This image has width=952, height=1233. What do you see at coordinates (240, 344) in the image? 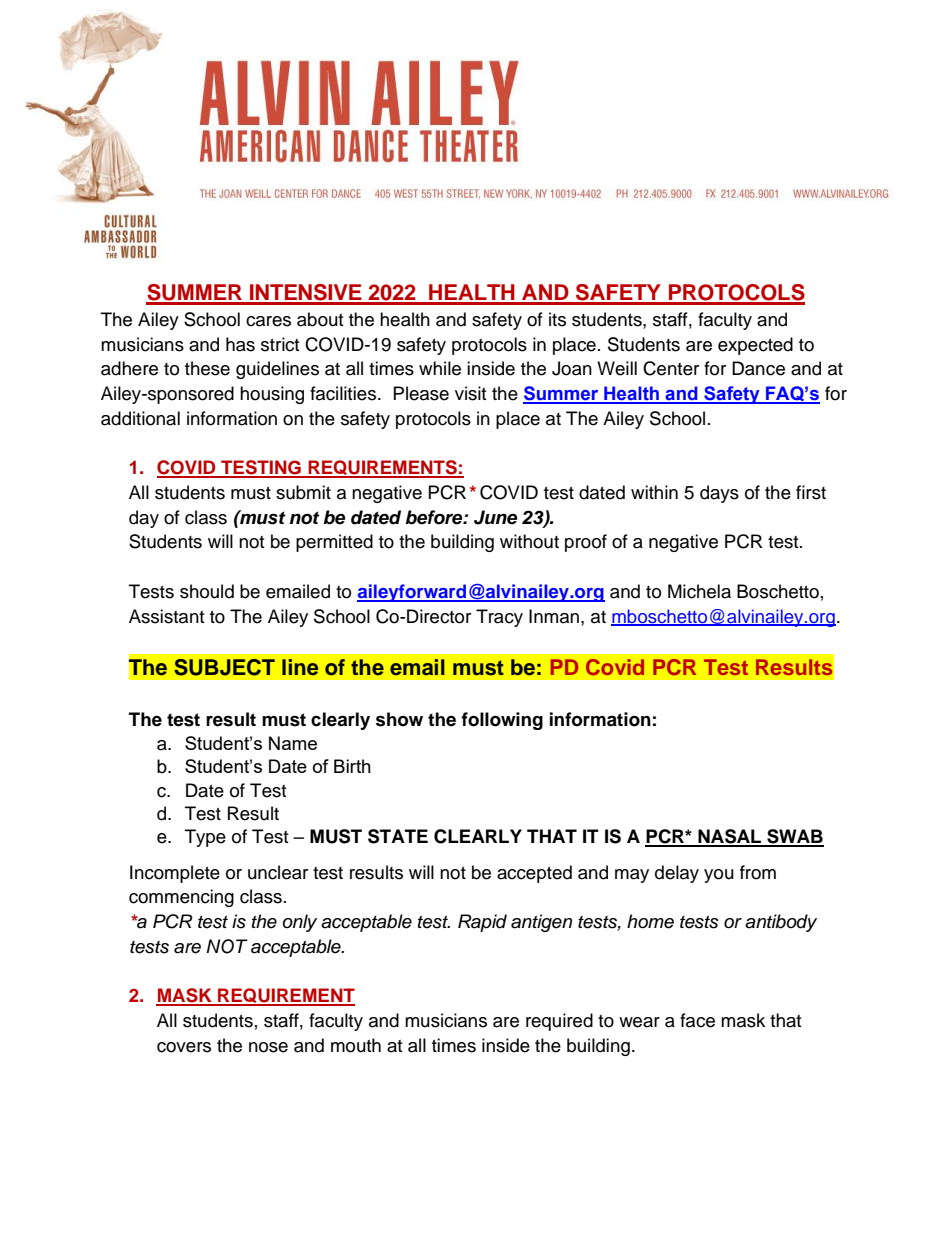
I see `has` at bounding box center [240, 344].
